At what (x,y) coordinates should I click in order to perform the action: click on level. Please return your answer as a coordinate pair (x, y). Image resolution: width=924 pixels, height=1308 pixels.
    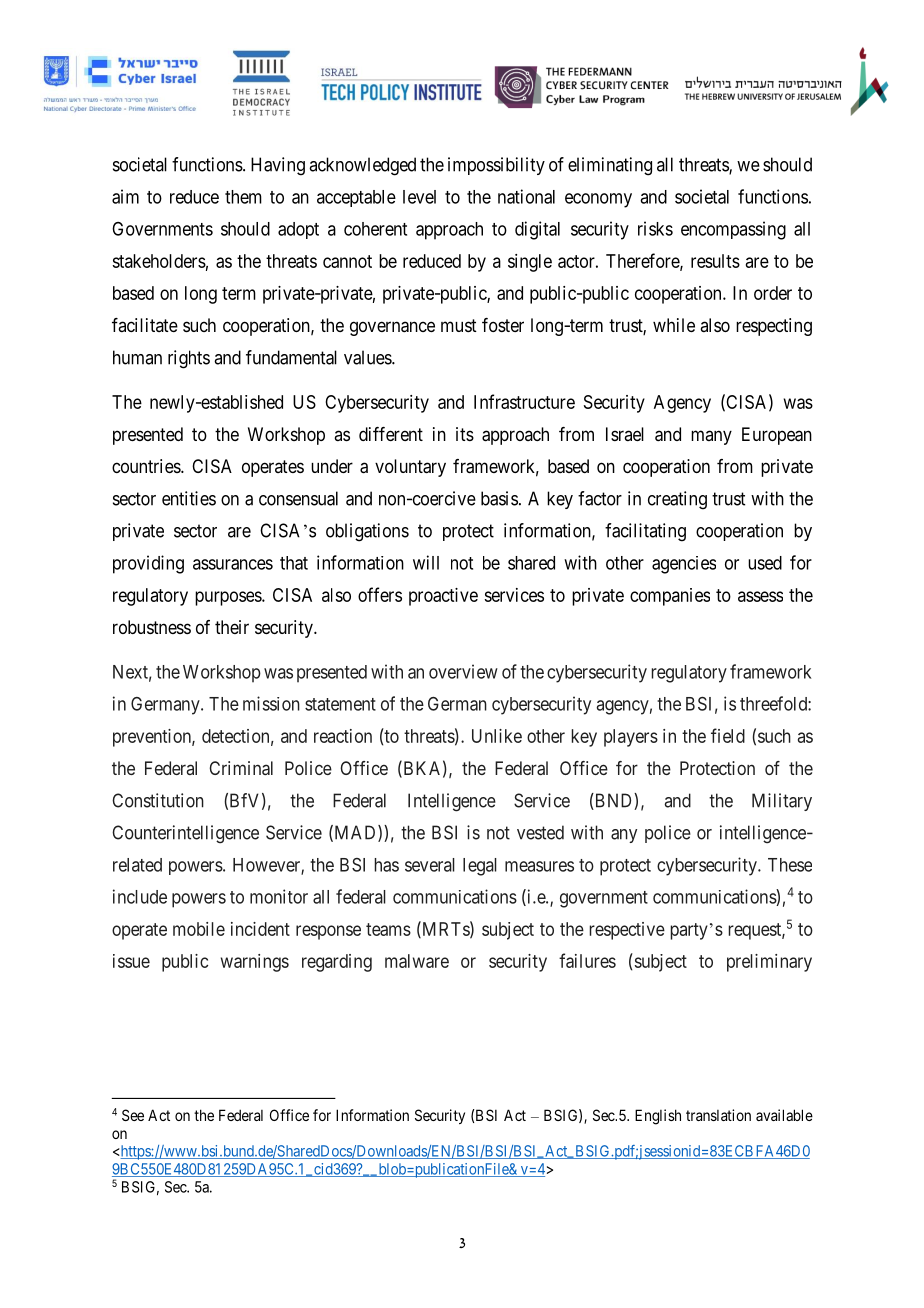
    Looking at the image, I should click on (419, 197).
